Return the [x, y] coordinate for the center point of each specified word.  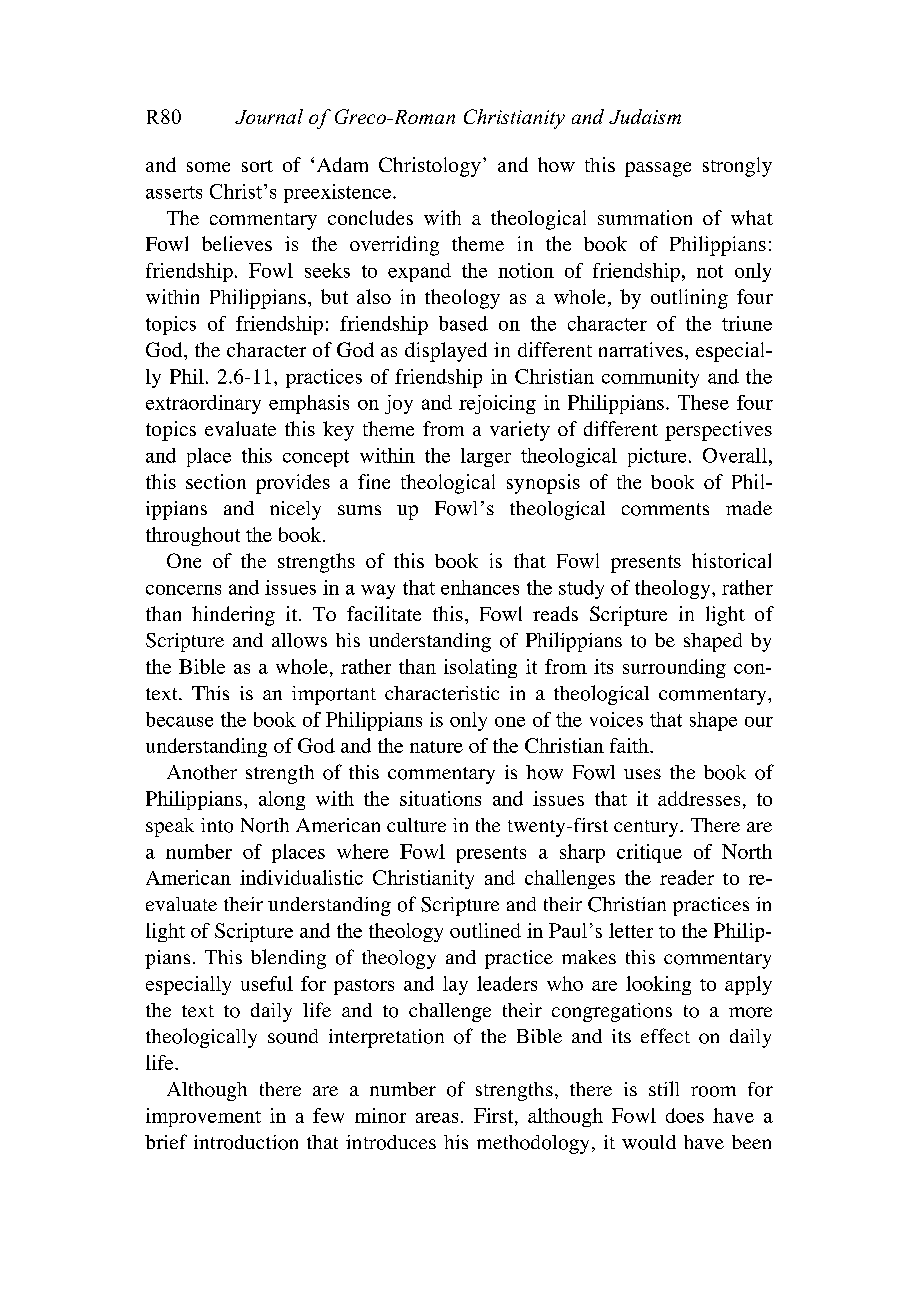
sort [257, 166]
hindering [233, 616]
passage [658, 169]
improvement [203, 1117]
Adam [342, 164]
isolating [480, 668]
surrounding [674, 668]
